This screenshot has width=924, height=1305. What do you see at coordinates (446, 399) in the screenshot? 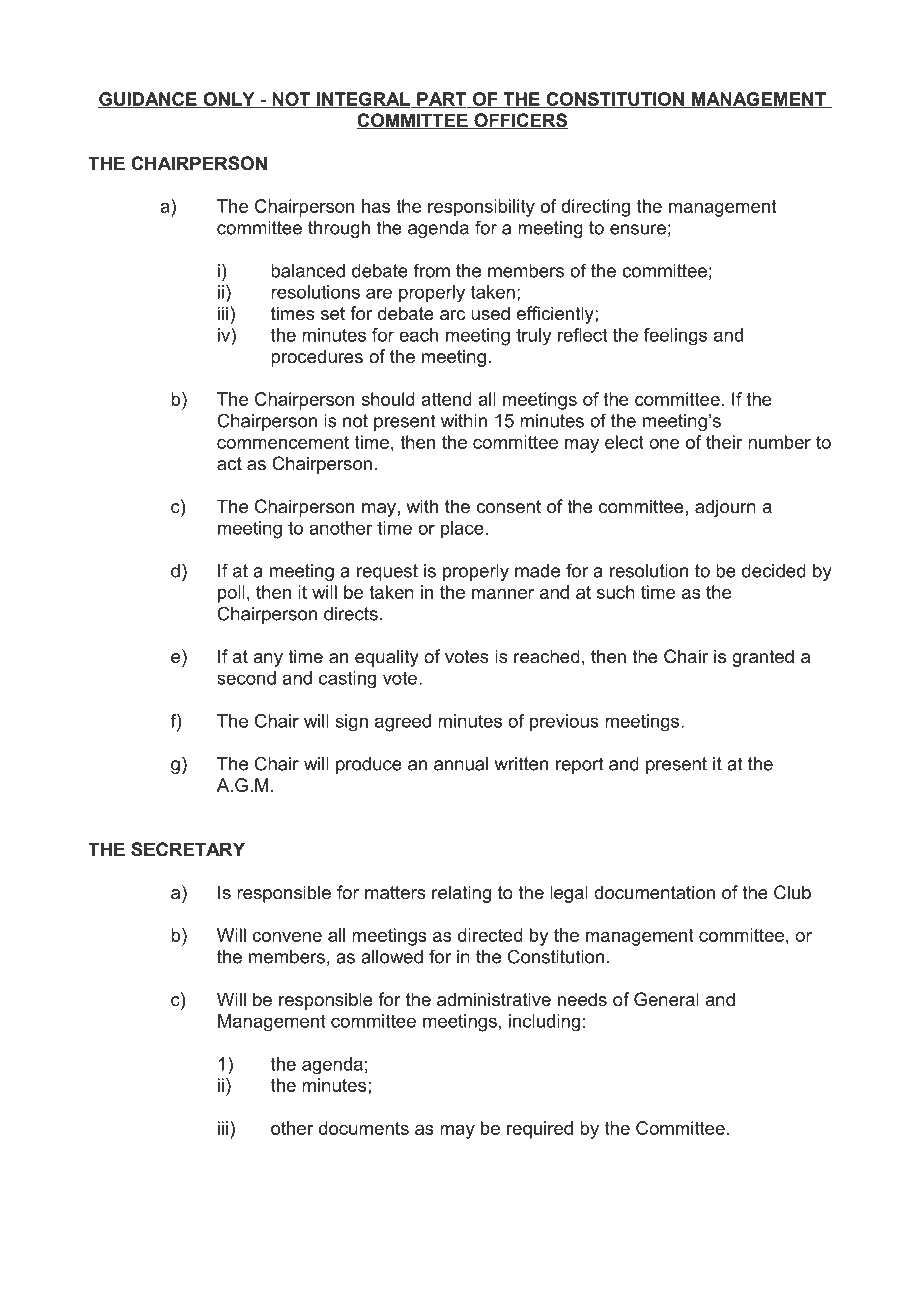
I see `attend` at bounding box center [446, 399].
